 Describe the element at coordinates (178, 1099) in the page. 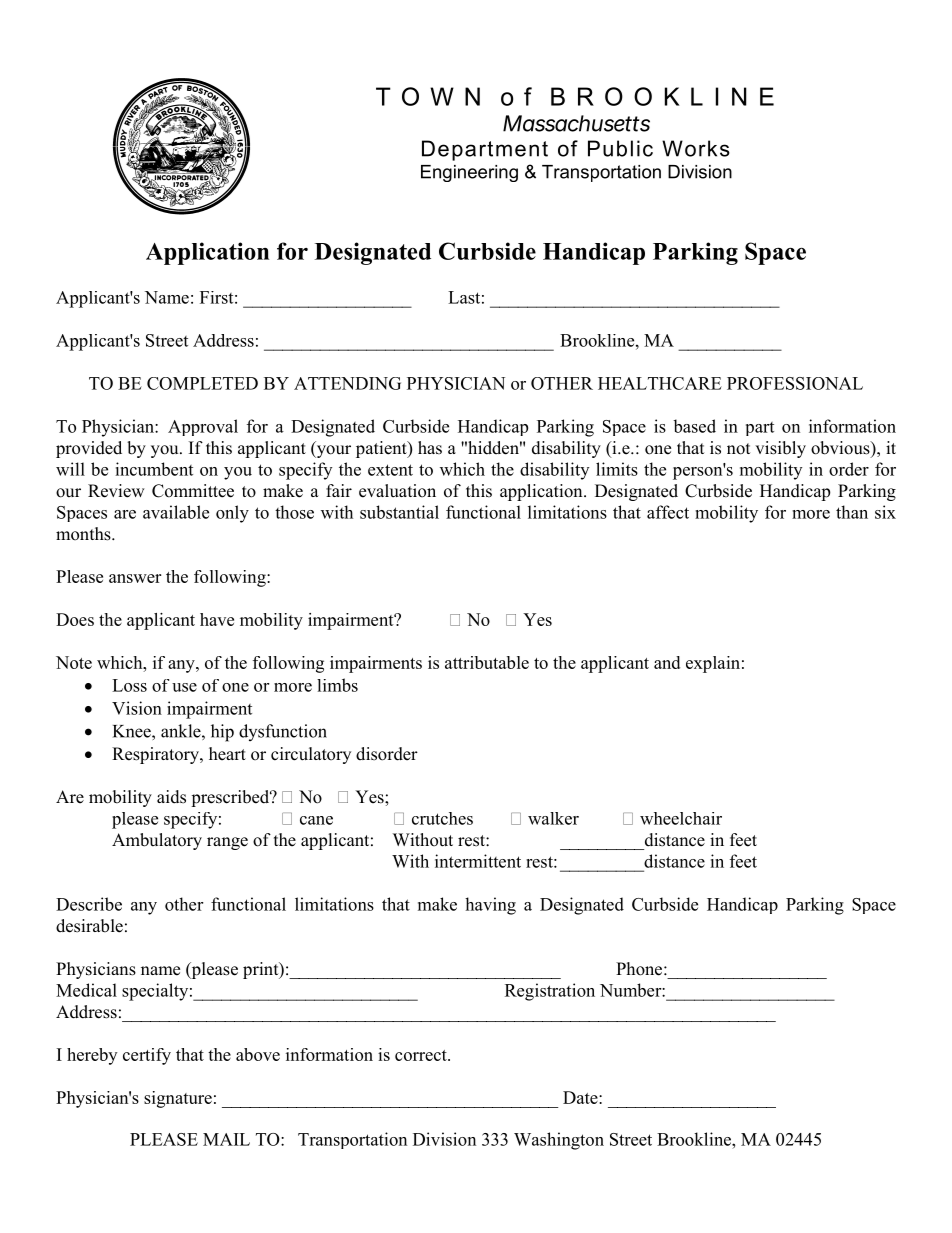

I see `signature` at that location.
